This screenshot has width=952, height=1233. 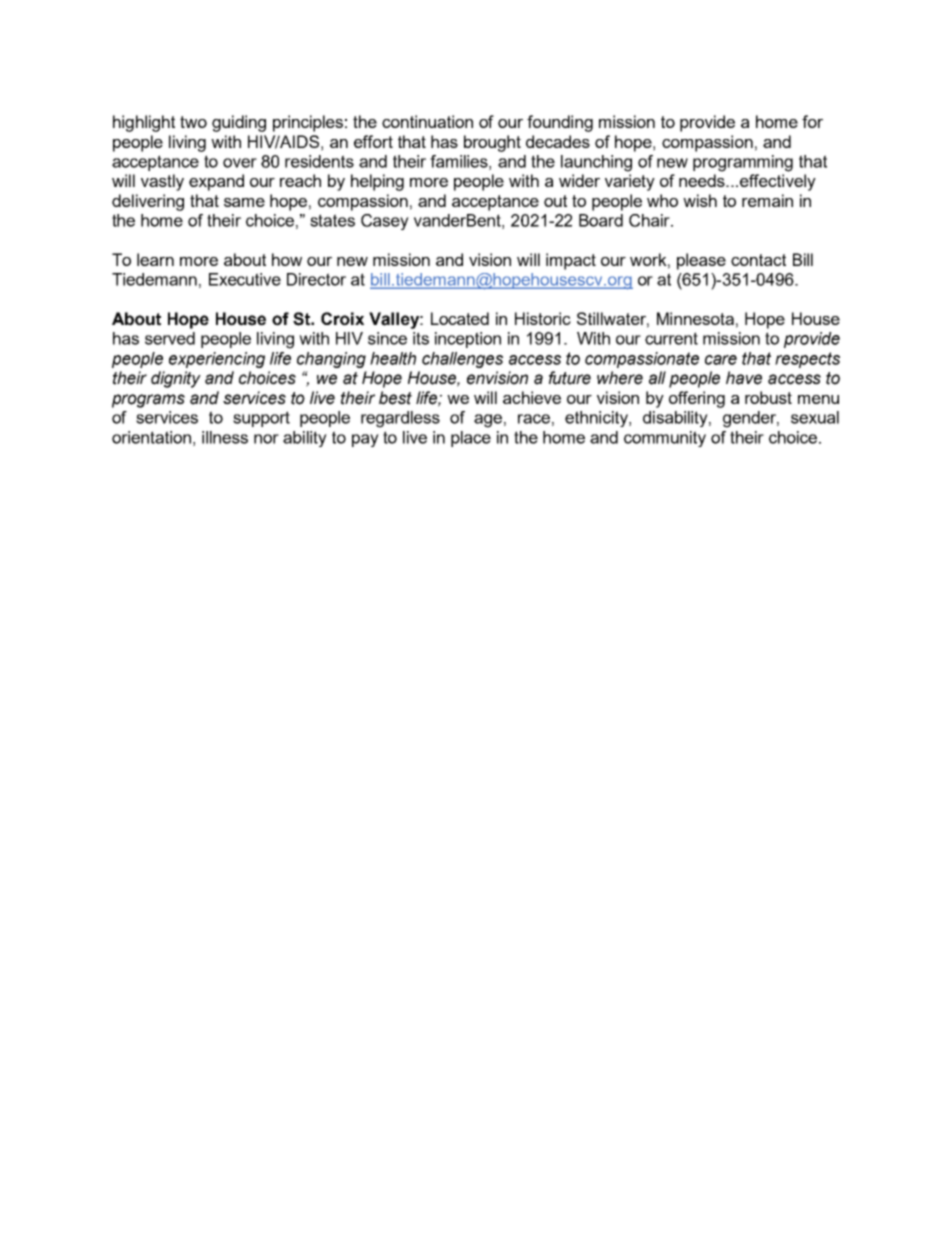 What do you see at coordinates (217, 360) in the screenshot?
I see `experiencing` at bounding box center [217, 360].
